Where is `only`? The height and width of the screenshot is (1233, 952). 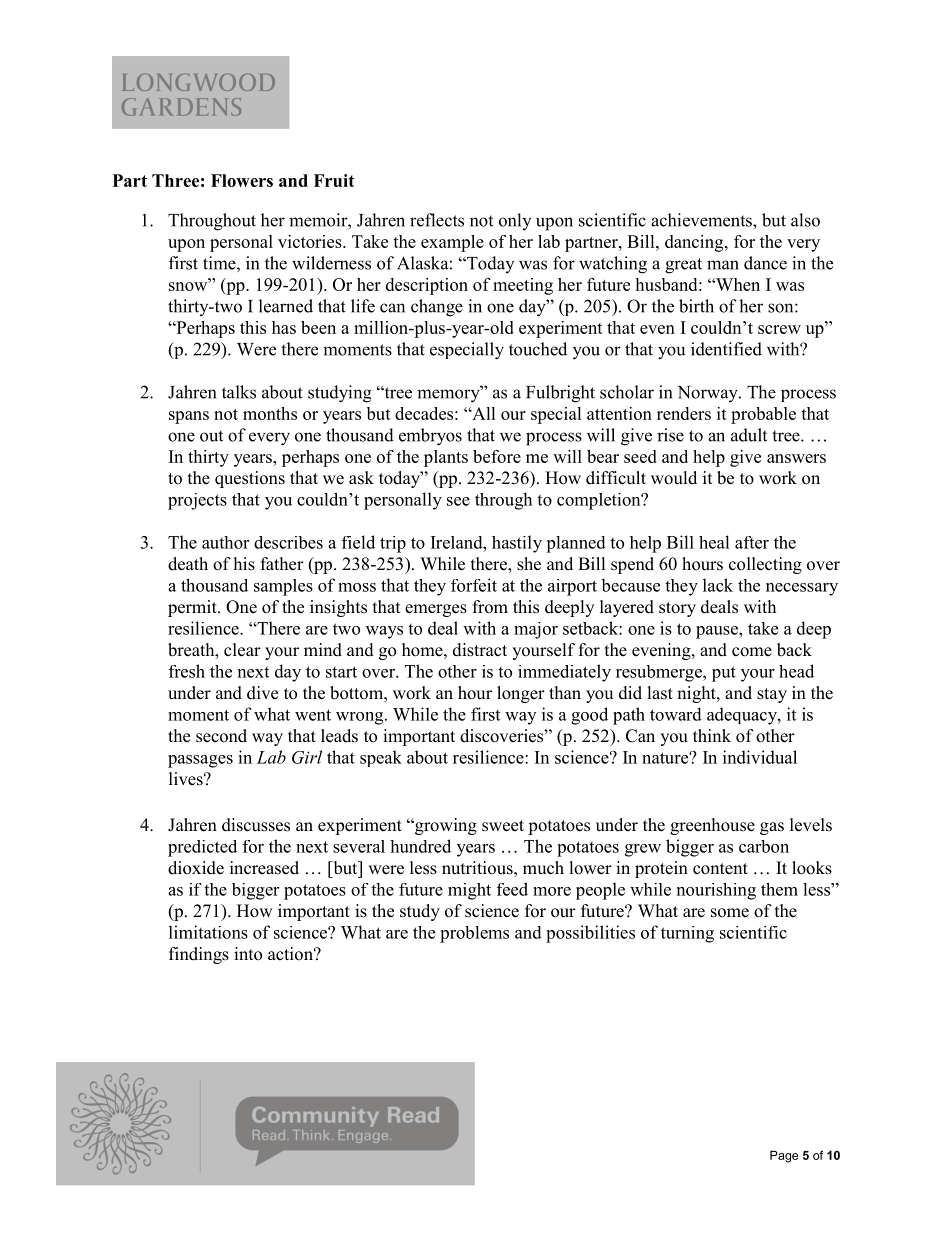
only is located at coordinates (515, 221).
